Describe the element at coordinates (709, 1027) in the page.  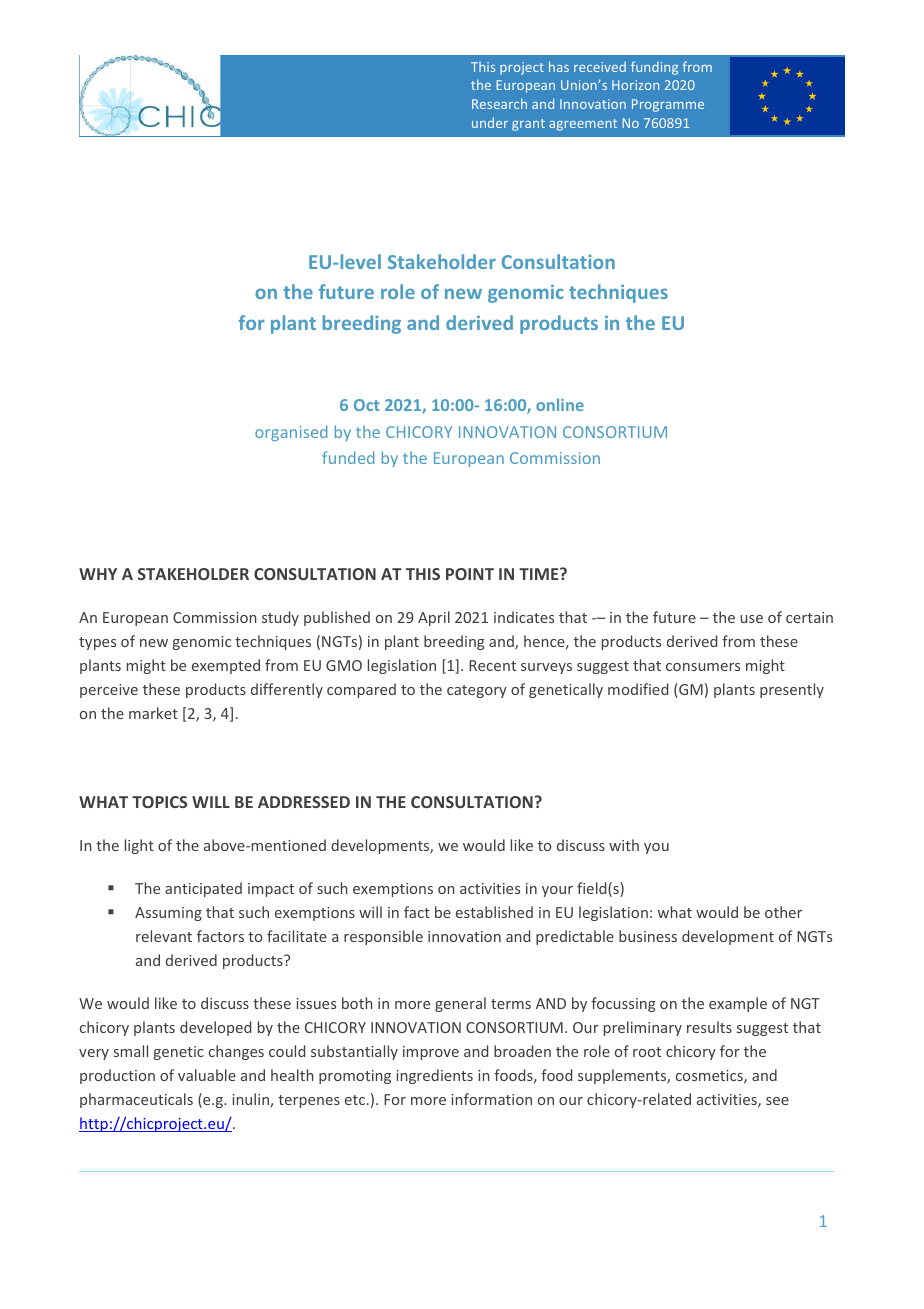
I see `results` at that location.
